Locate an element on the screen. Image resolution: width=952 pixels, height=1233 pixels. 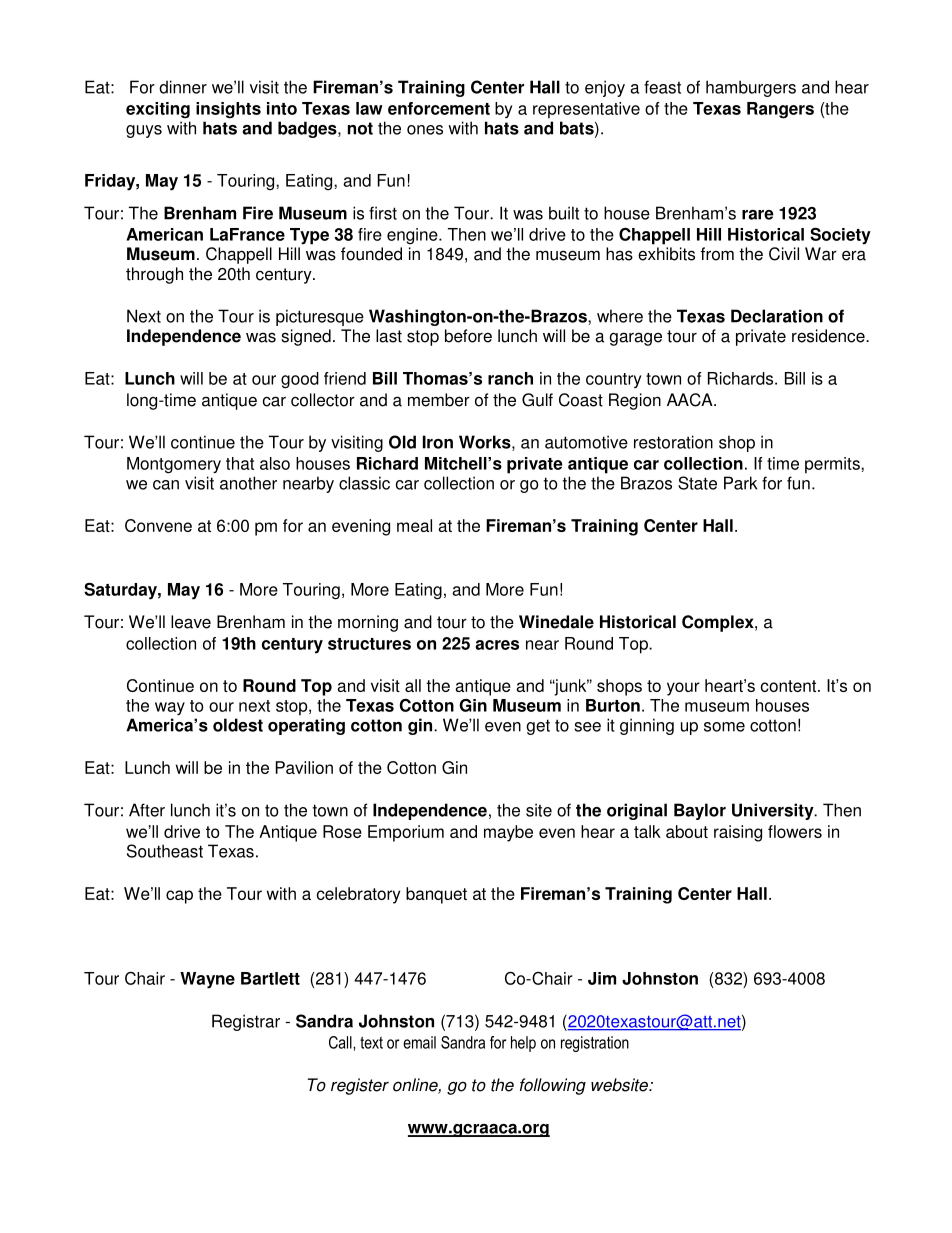
before is located at coordinates (468, 336).
